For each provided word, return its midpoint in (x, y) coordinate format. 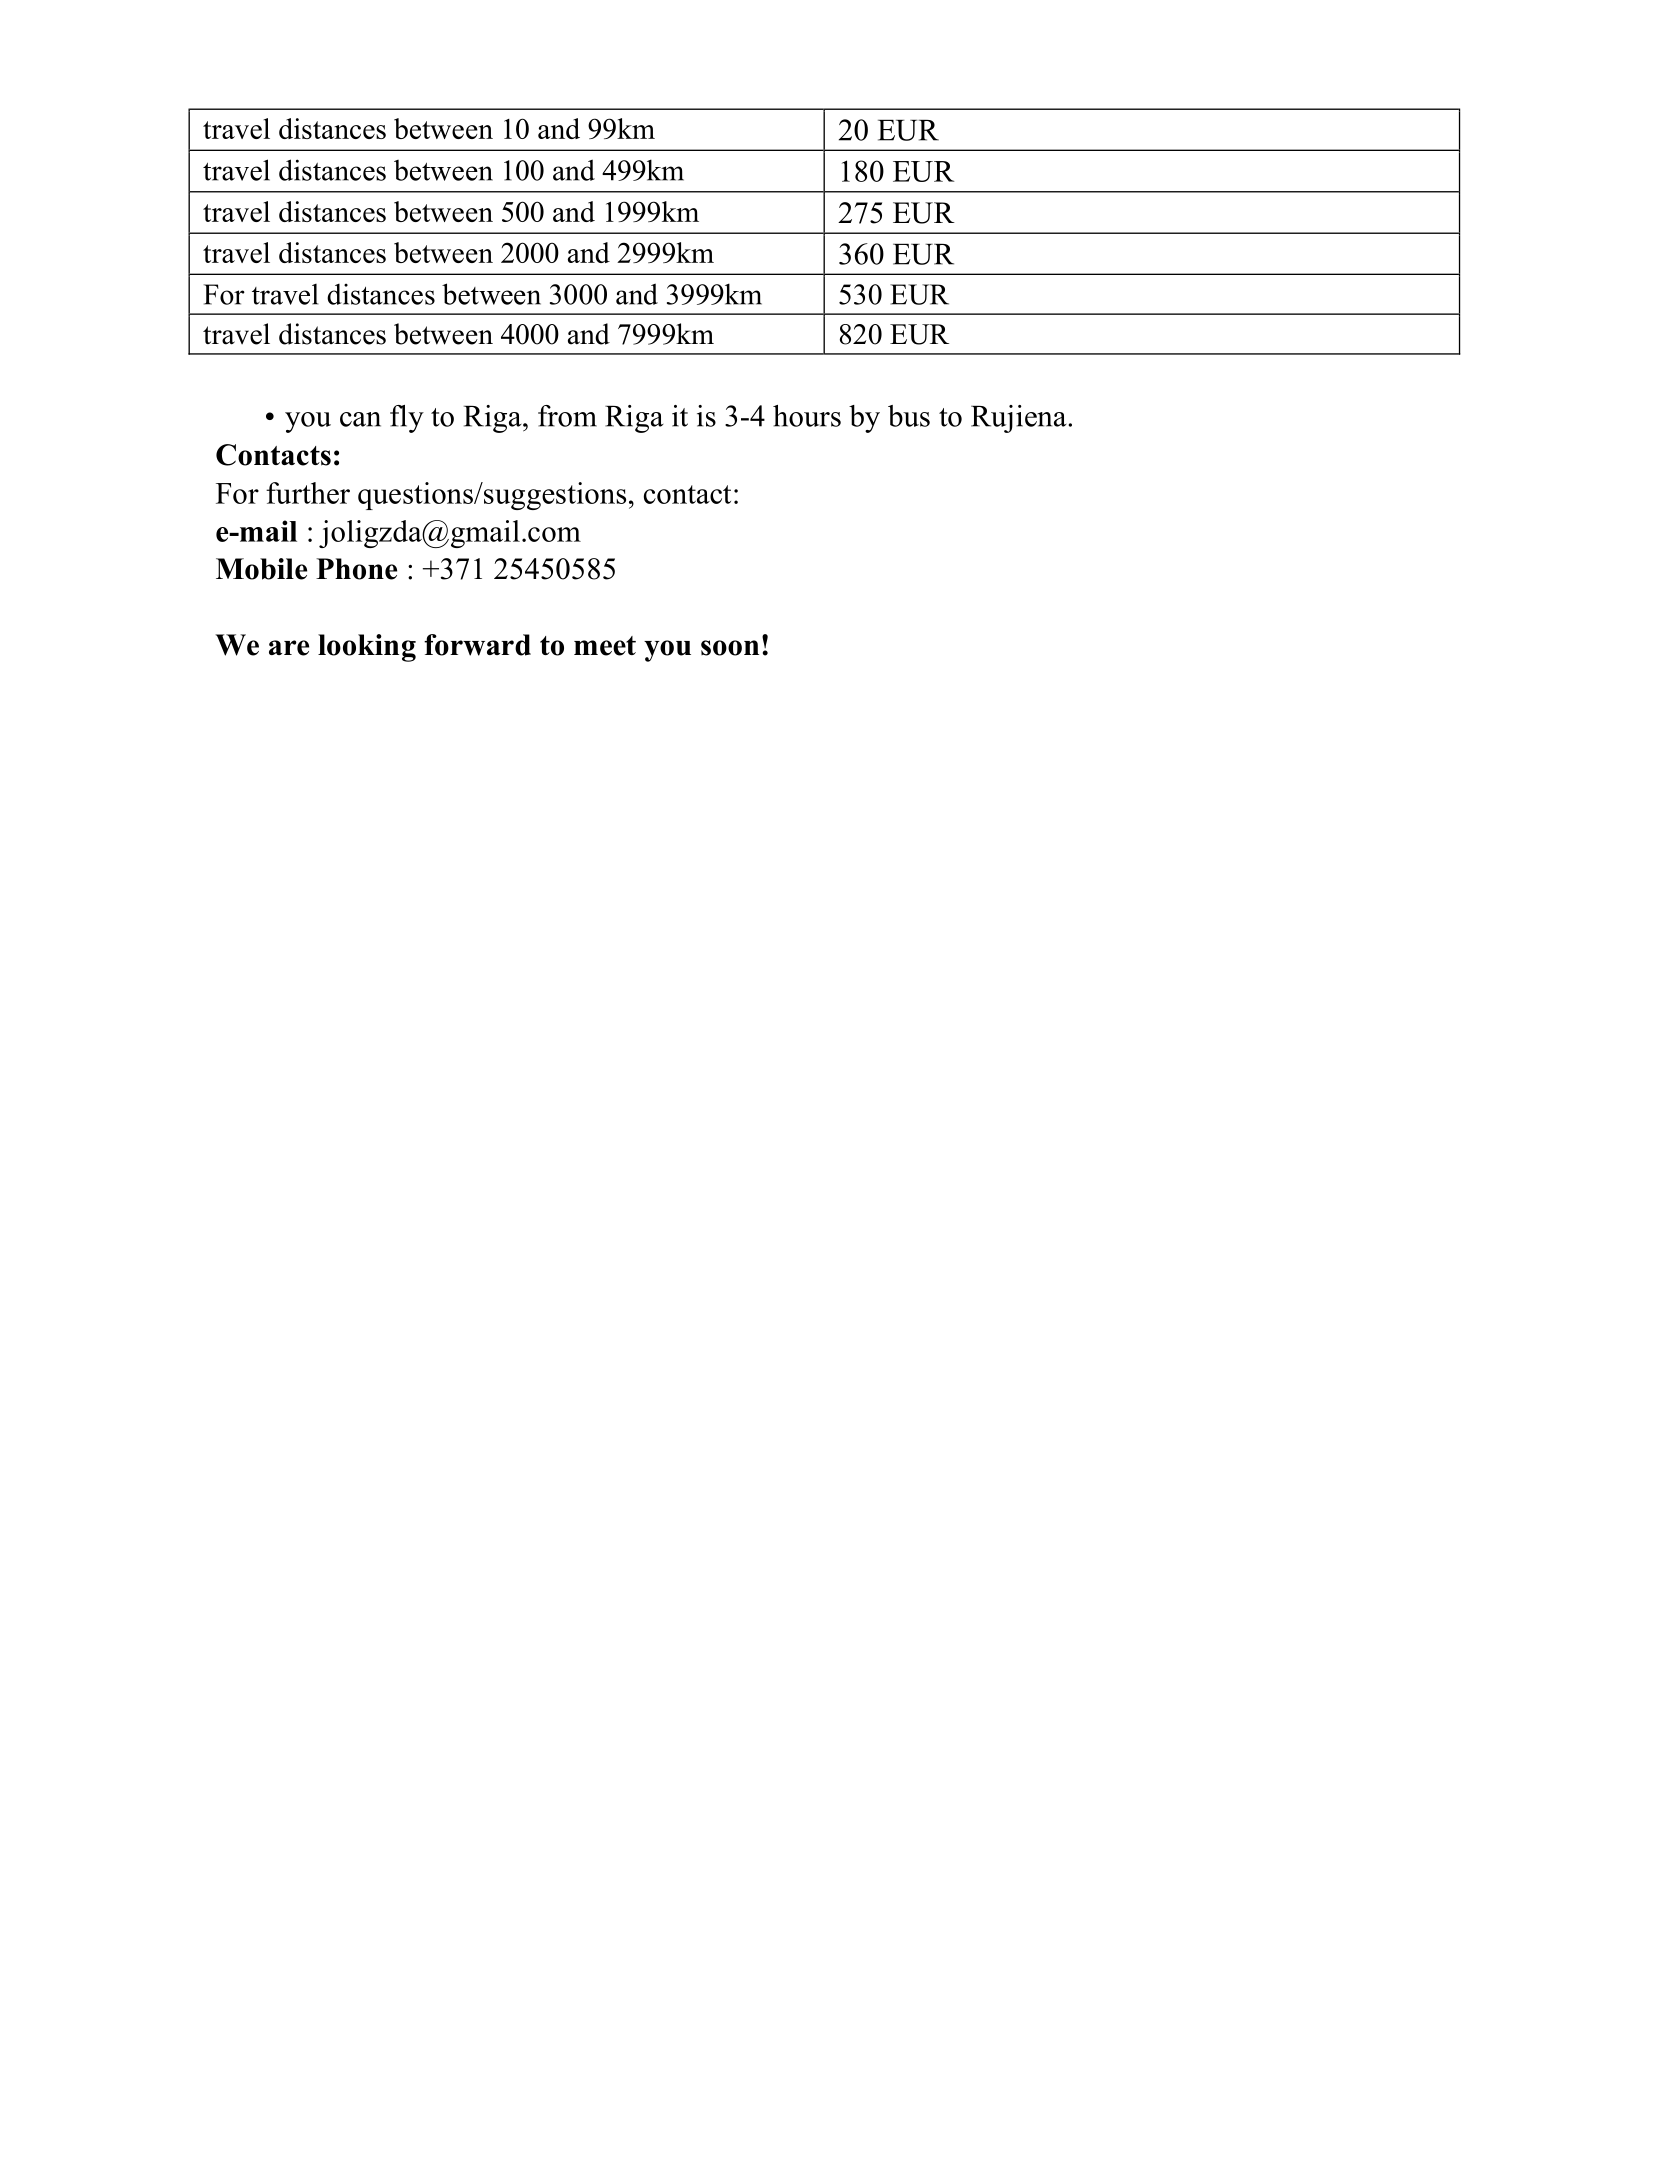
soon (730, 648)
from (567, 416)
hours (807, 416)
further (308, 493)
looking (367, 648)
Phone (356, 569)
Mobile (261, 569)
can (360, 419)
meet (605, 646)
